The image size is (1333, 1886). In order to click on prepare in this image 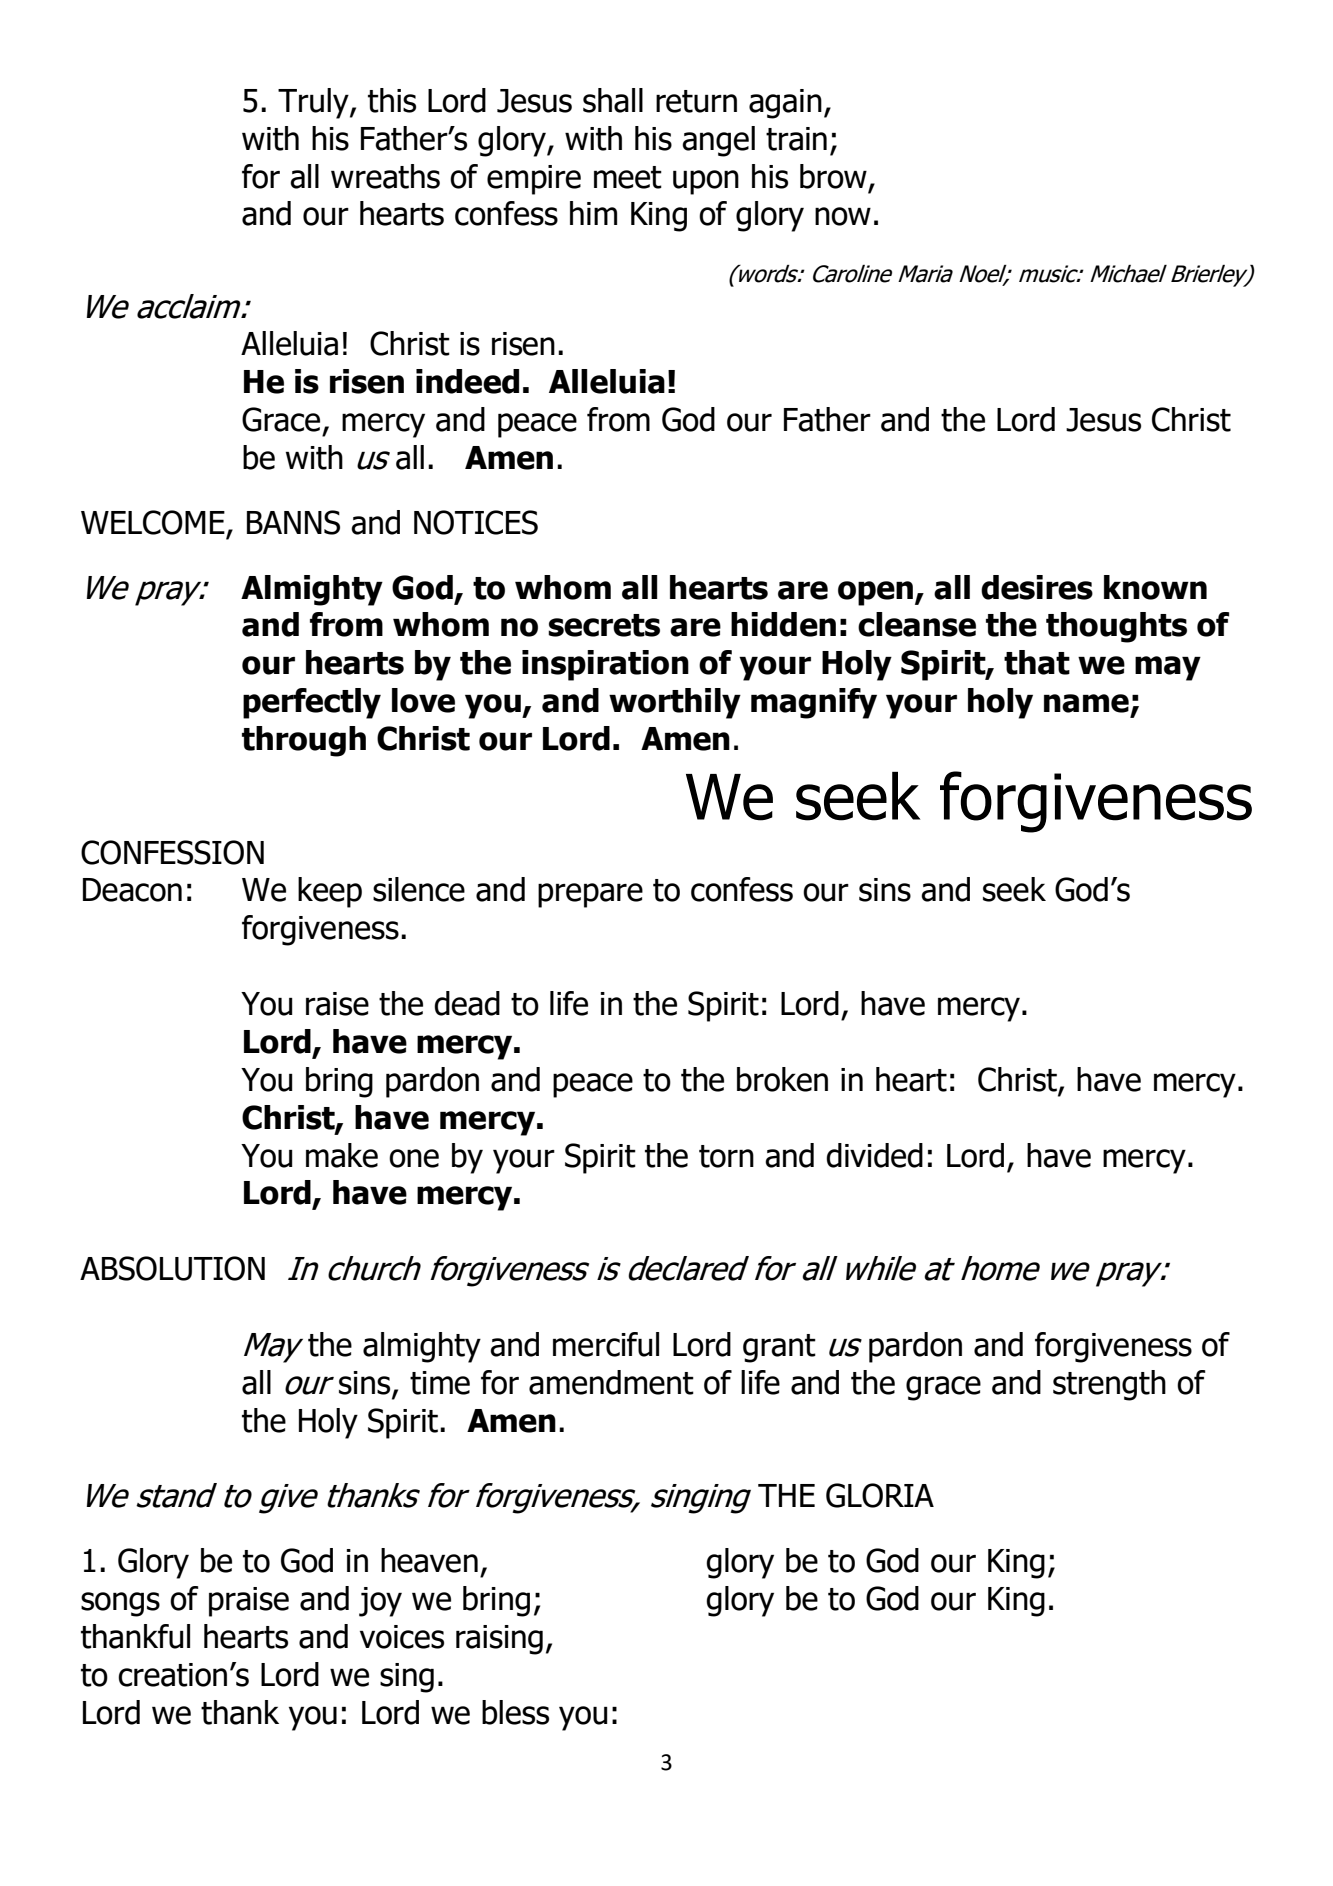, I will do `click(590, 895)`.
